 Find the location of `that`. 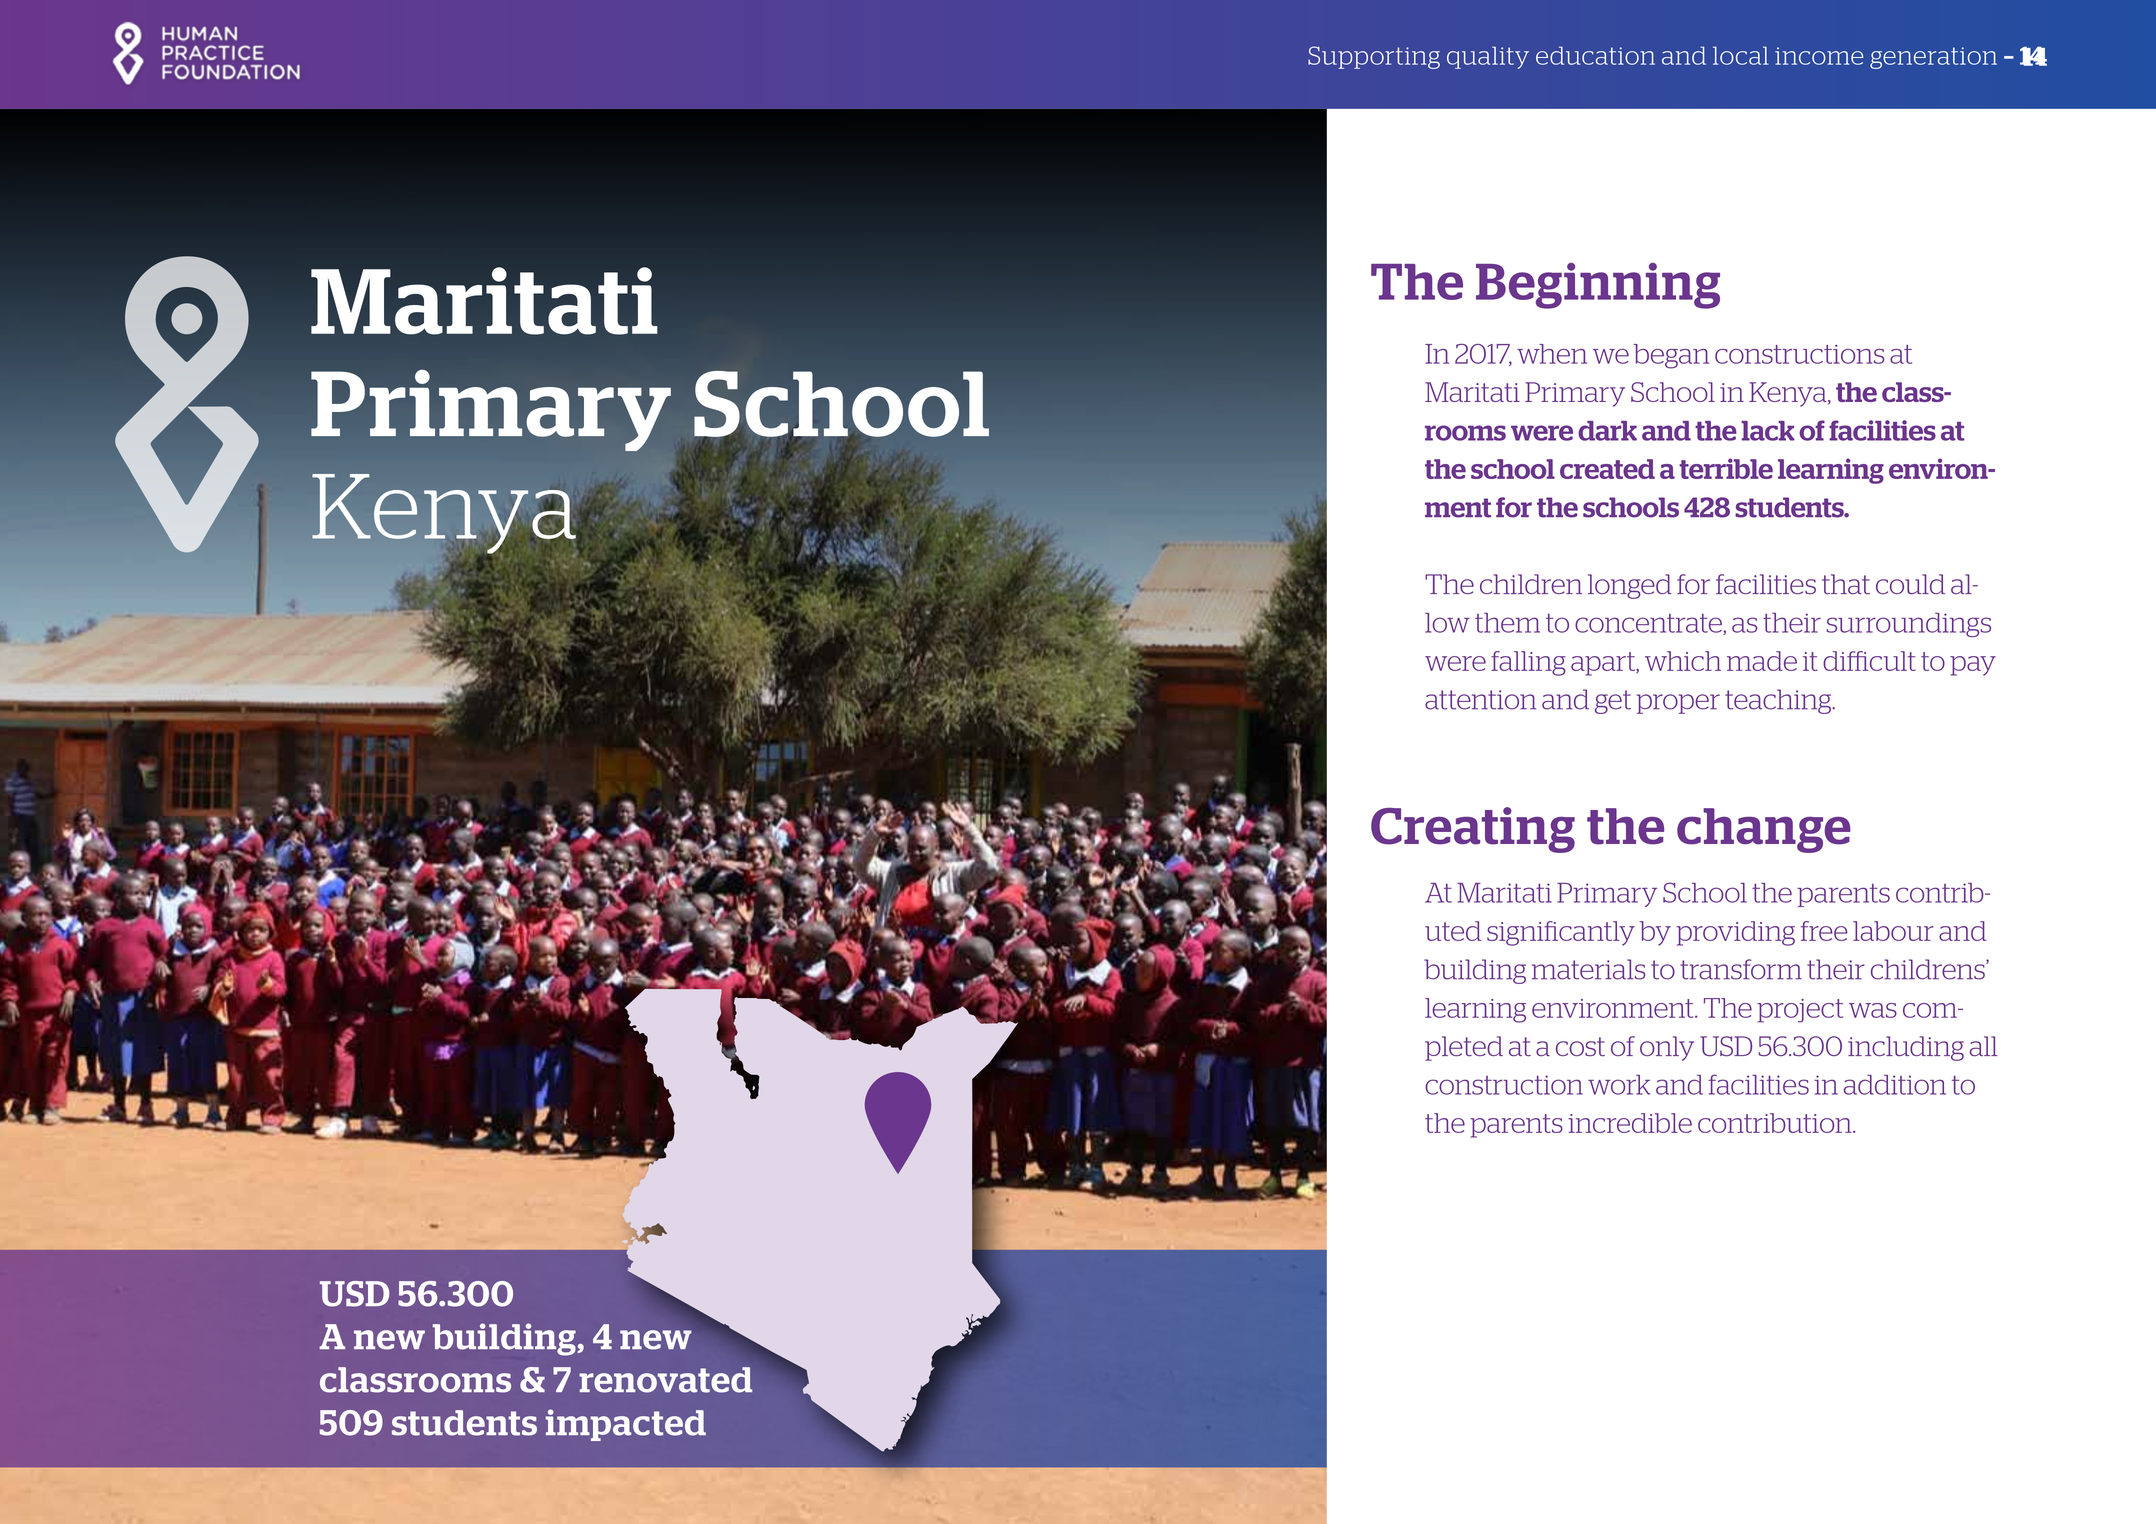

that is located at coordinates (1846, 584).
